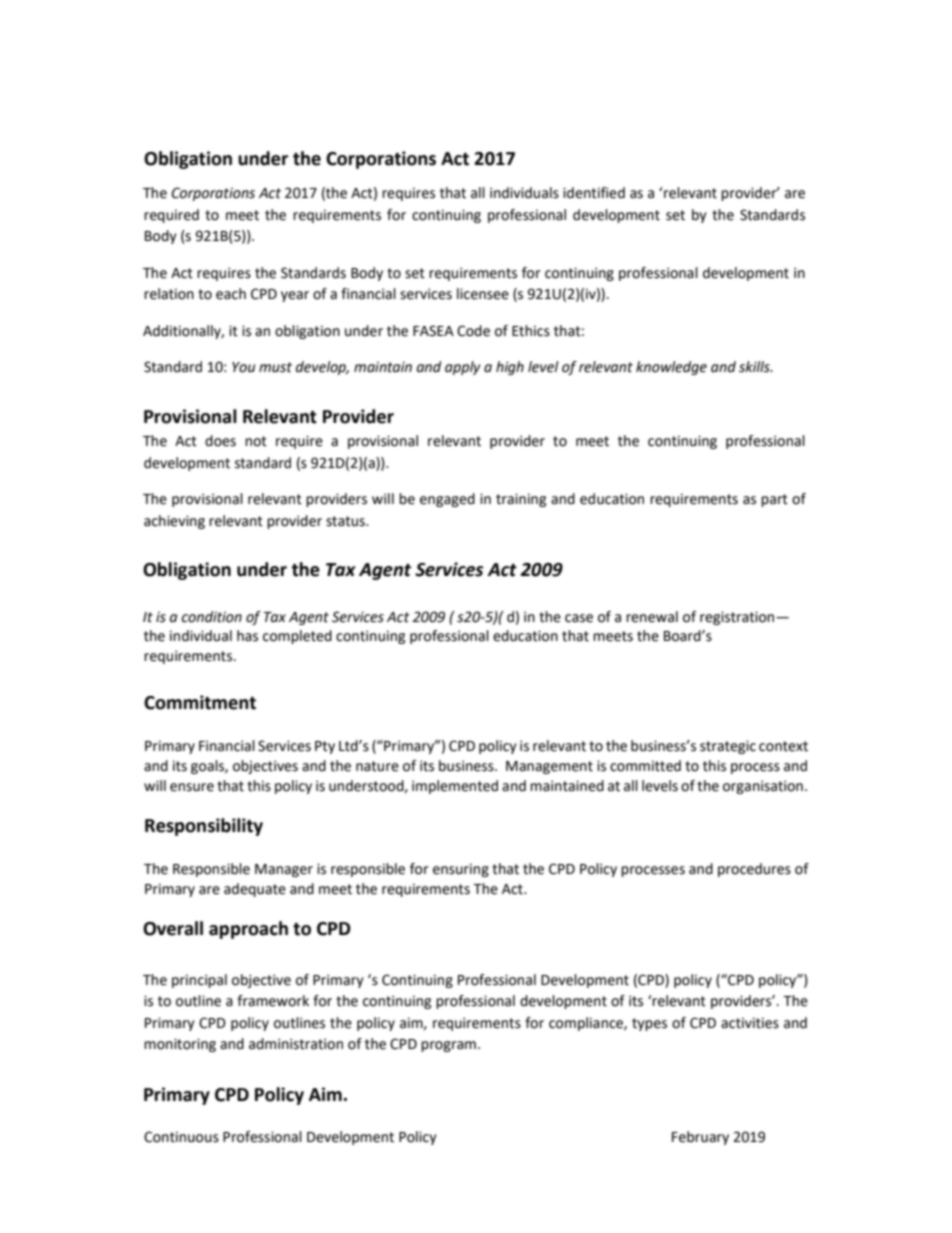 The height and width of the page is (1233, 952). Describe the element at coordinates (483, 294) in the page. I see `licensee` at that location.
